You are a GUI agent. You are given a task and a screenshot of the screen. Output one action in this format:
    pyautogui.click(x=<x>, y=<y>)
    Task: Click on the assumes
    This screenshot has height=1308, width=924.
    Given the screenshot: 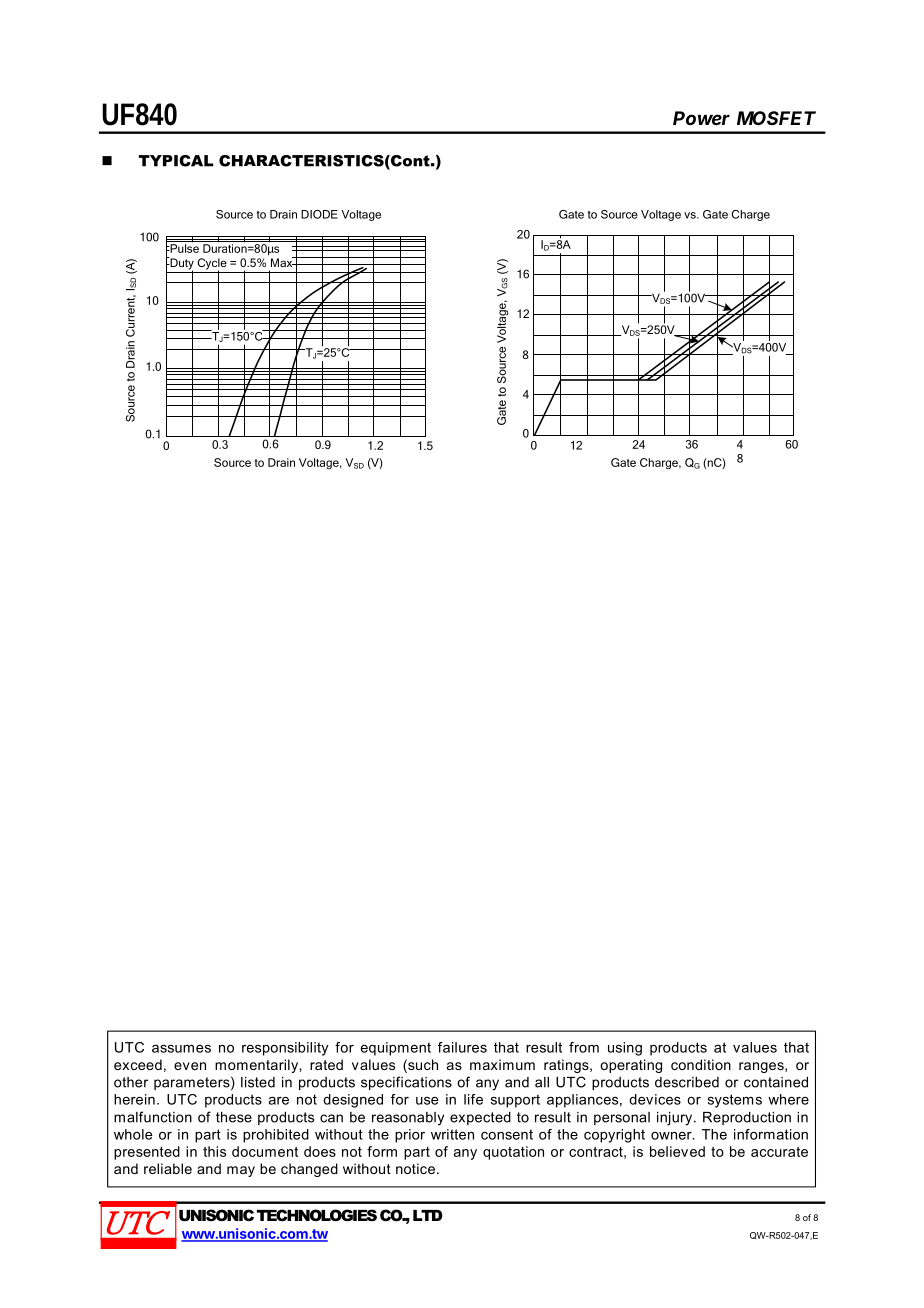 What is the action you would take?
    pyautogui.click(x=181, y=1048)
